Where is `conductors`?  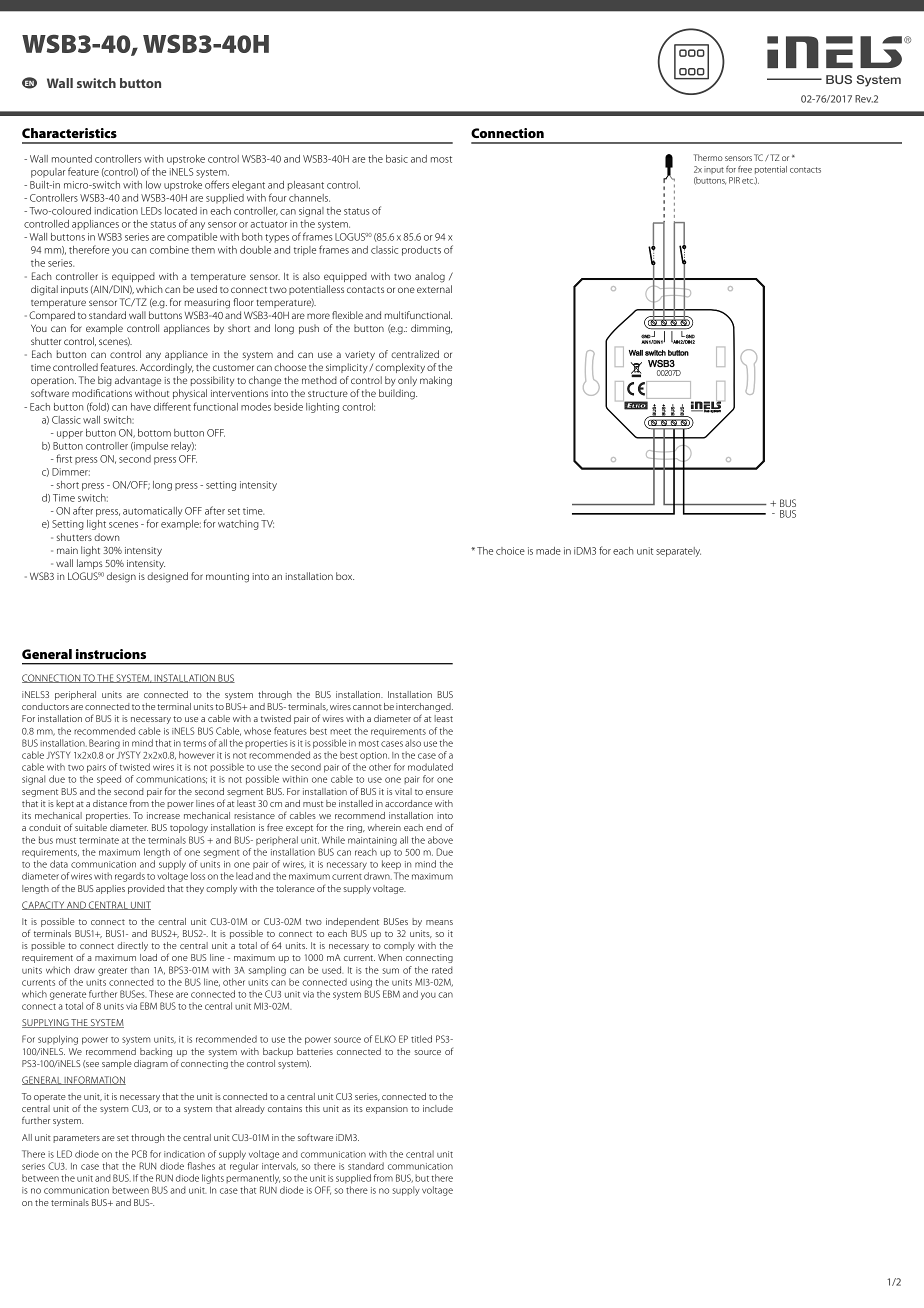
conductors is located at coordinates (45, 706).
